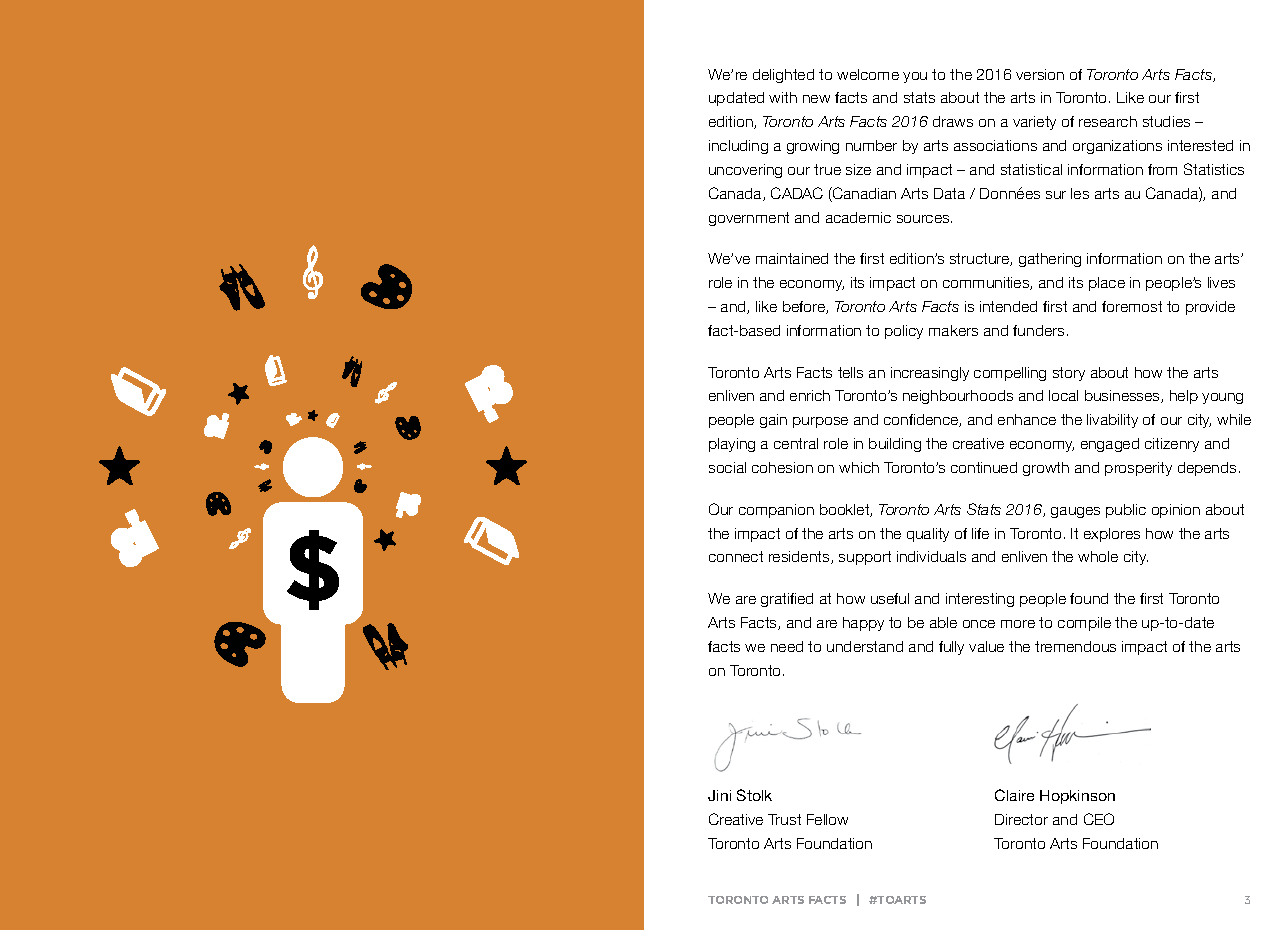  What do you see at coordinates (979, 624) in the page?
I see `once` at bounding box center [979, 624].
